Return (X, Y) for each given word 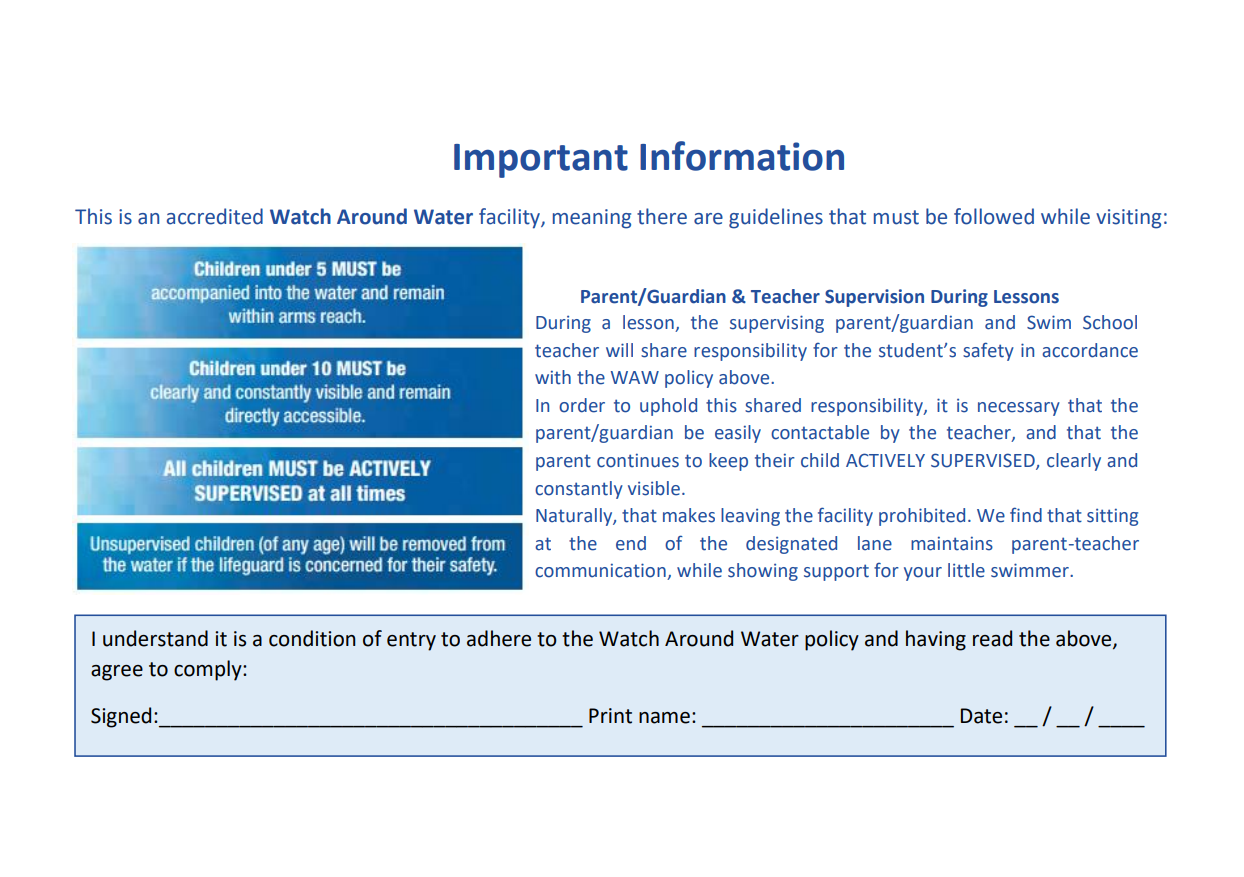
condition (312, 638)
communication (601, 571)
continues (638, 460)
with (553, 377)
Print (610, 716)
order (582, 405)
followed (994, 216)
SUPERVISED (984, 461)
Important (541, 161)
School (1110, 322)
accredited (215, 216)
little (966, 570)
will (619, 350)
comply (209, 670)
